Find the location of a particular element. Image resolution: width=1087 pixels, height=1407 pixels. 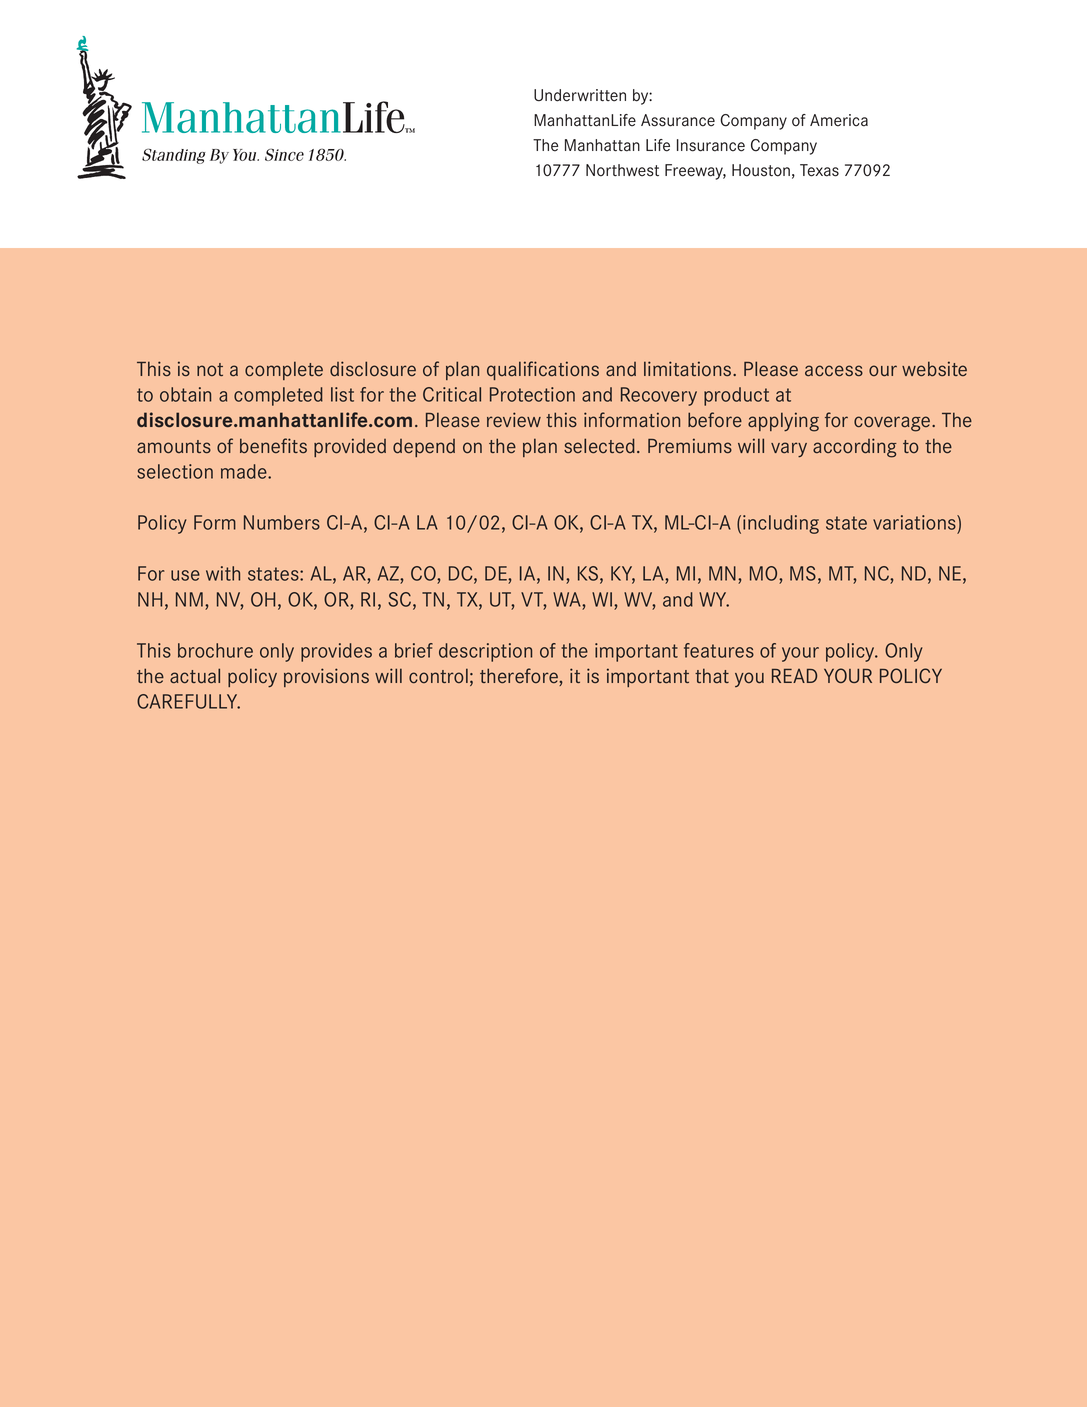

America is located at coordinates (839, 120).
